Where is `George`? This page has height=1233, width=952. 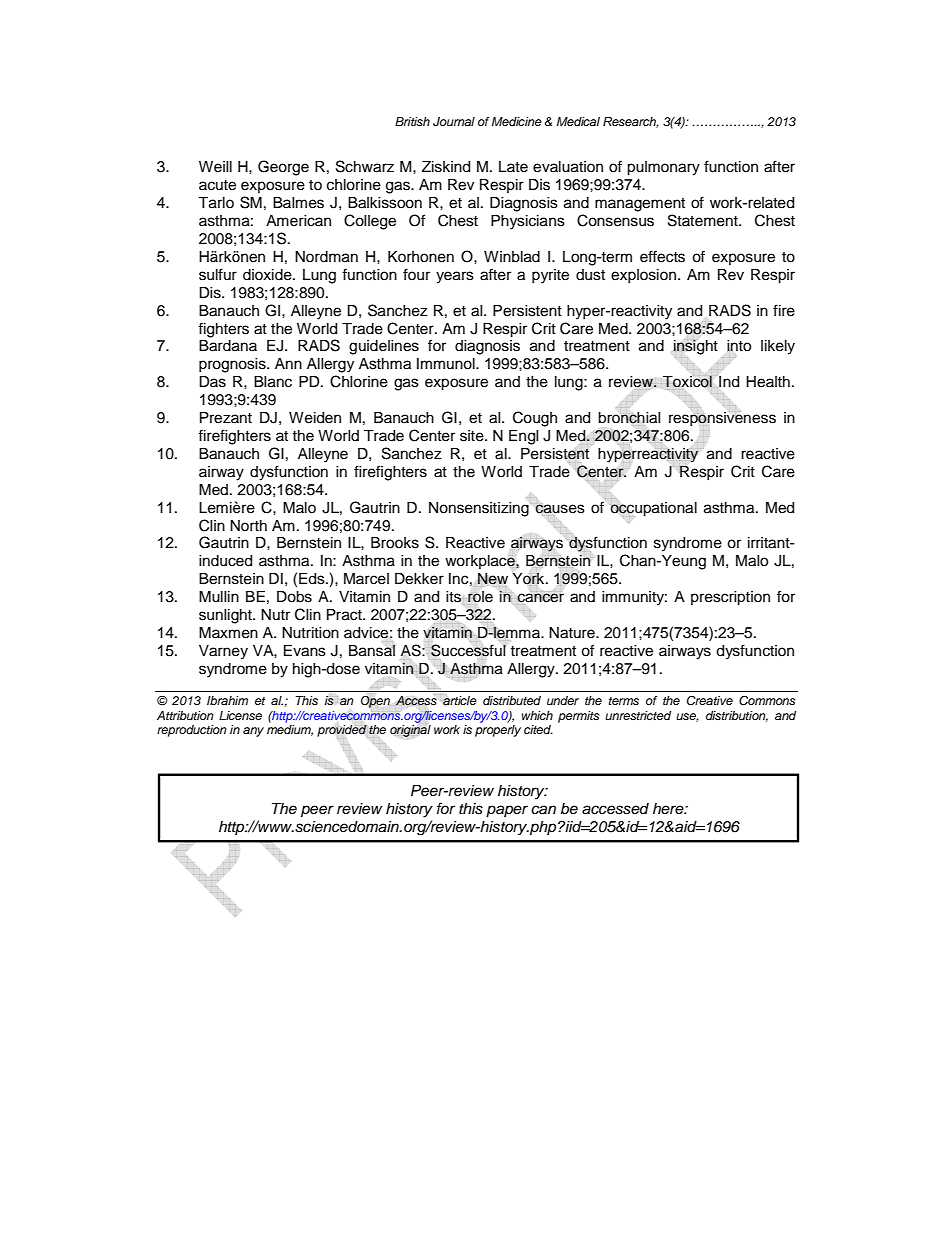
George is located at coordinates (283, 168).
